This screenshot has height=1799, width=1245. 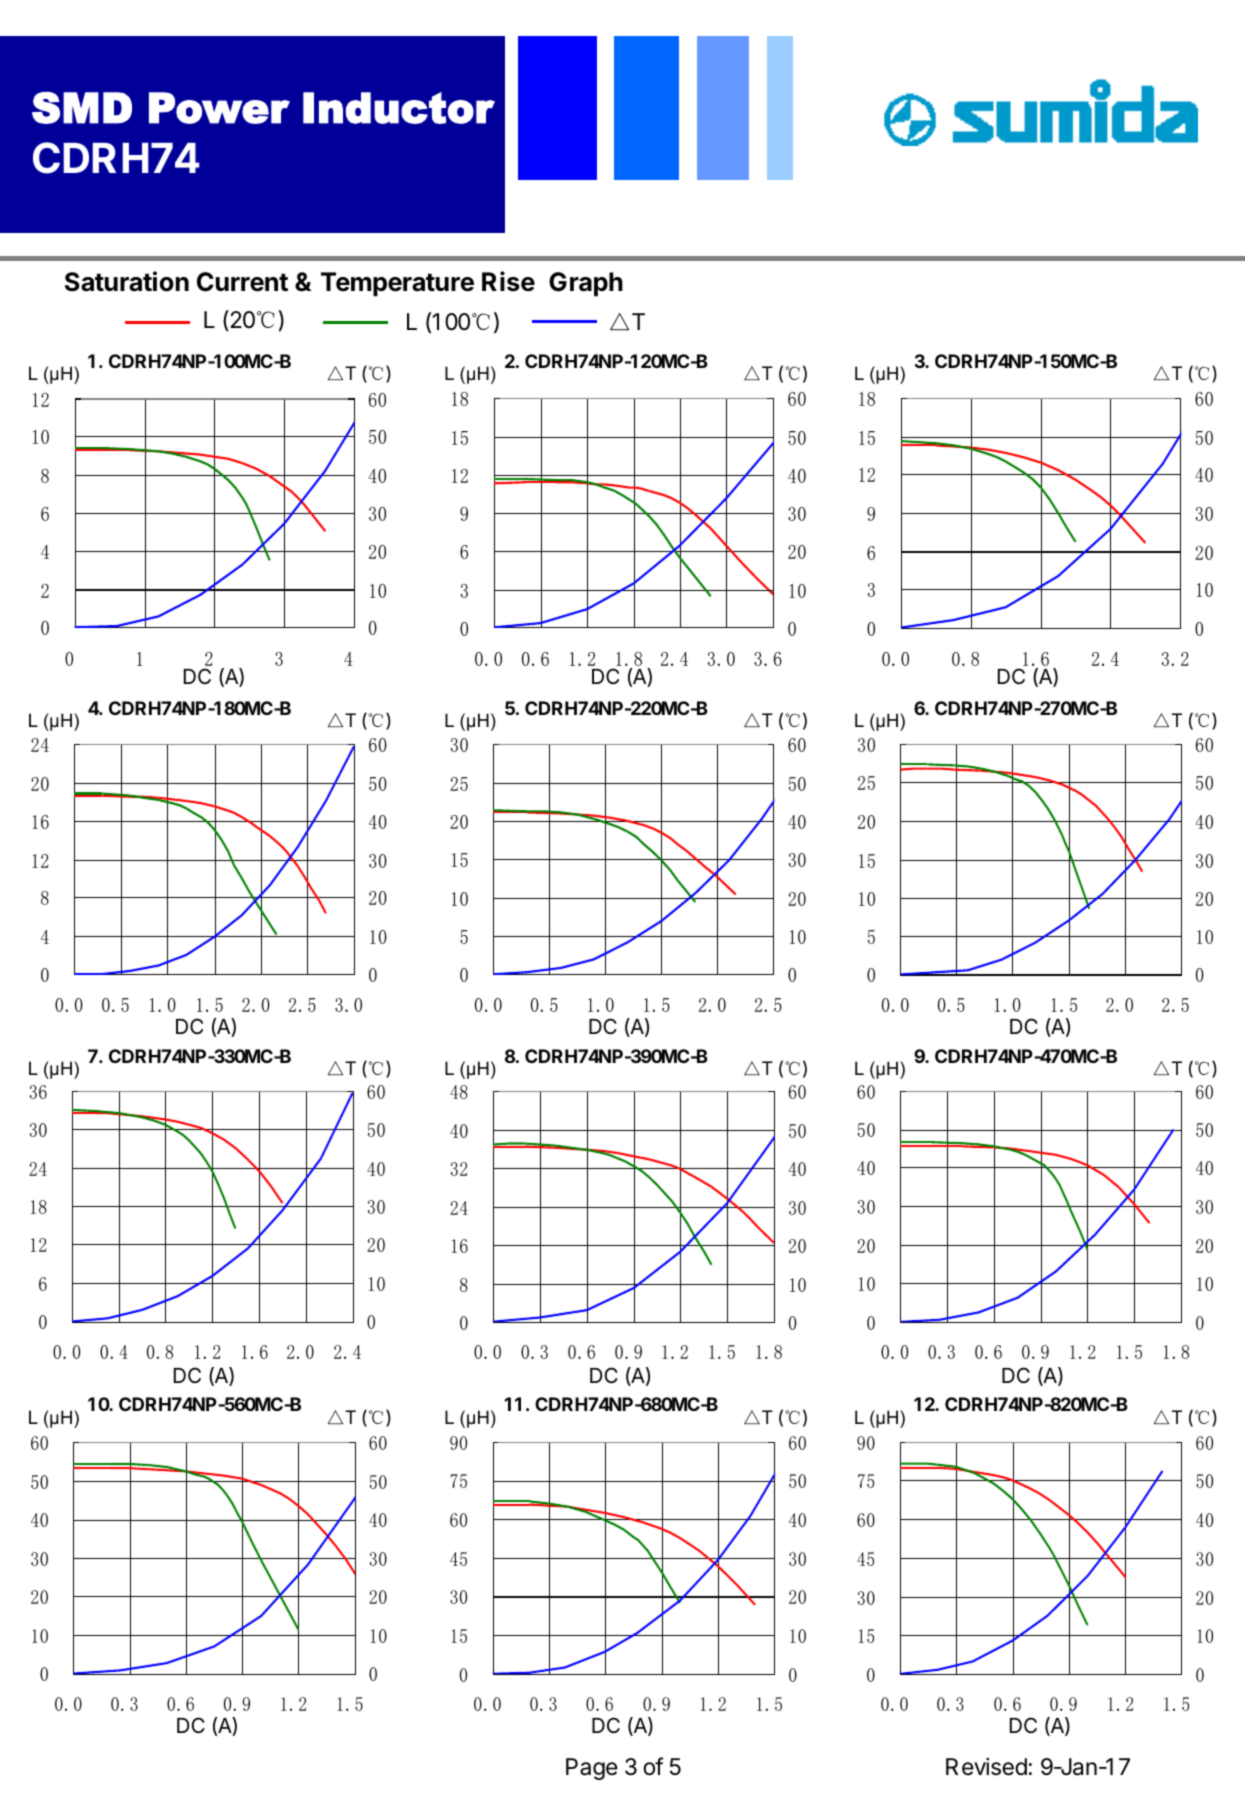 I want to click on Saturation, so click(x=127, y=281).
